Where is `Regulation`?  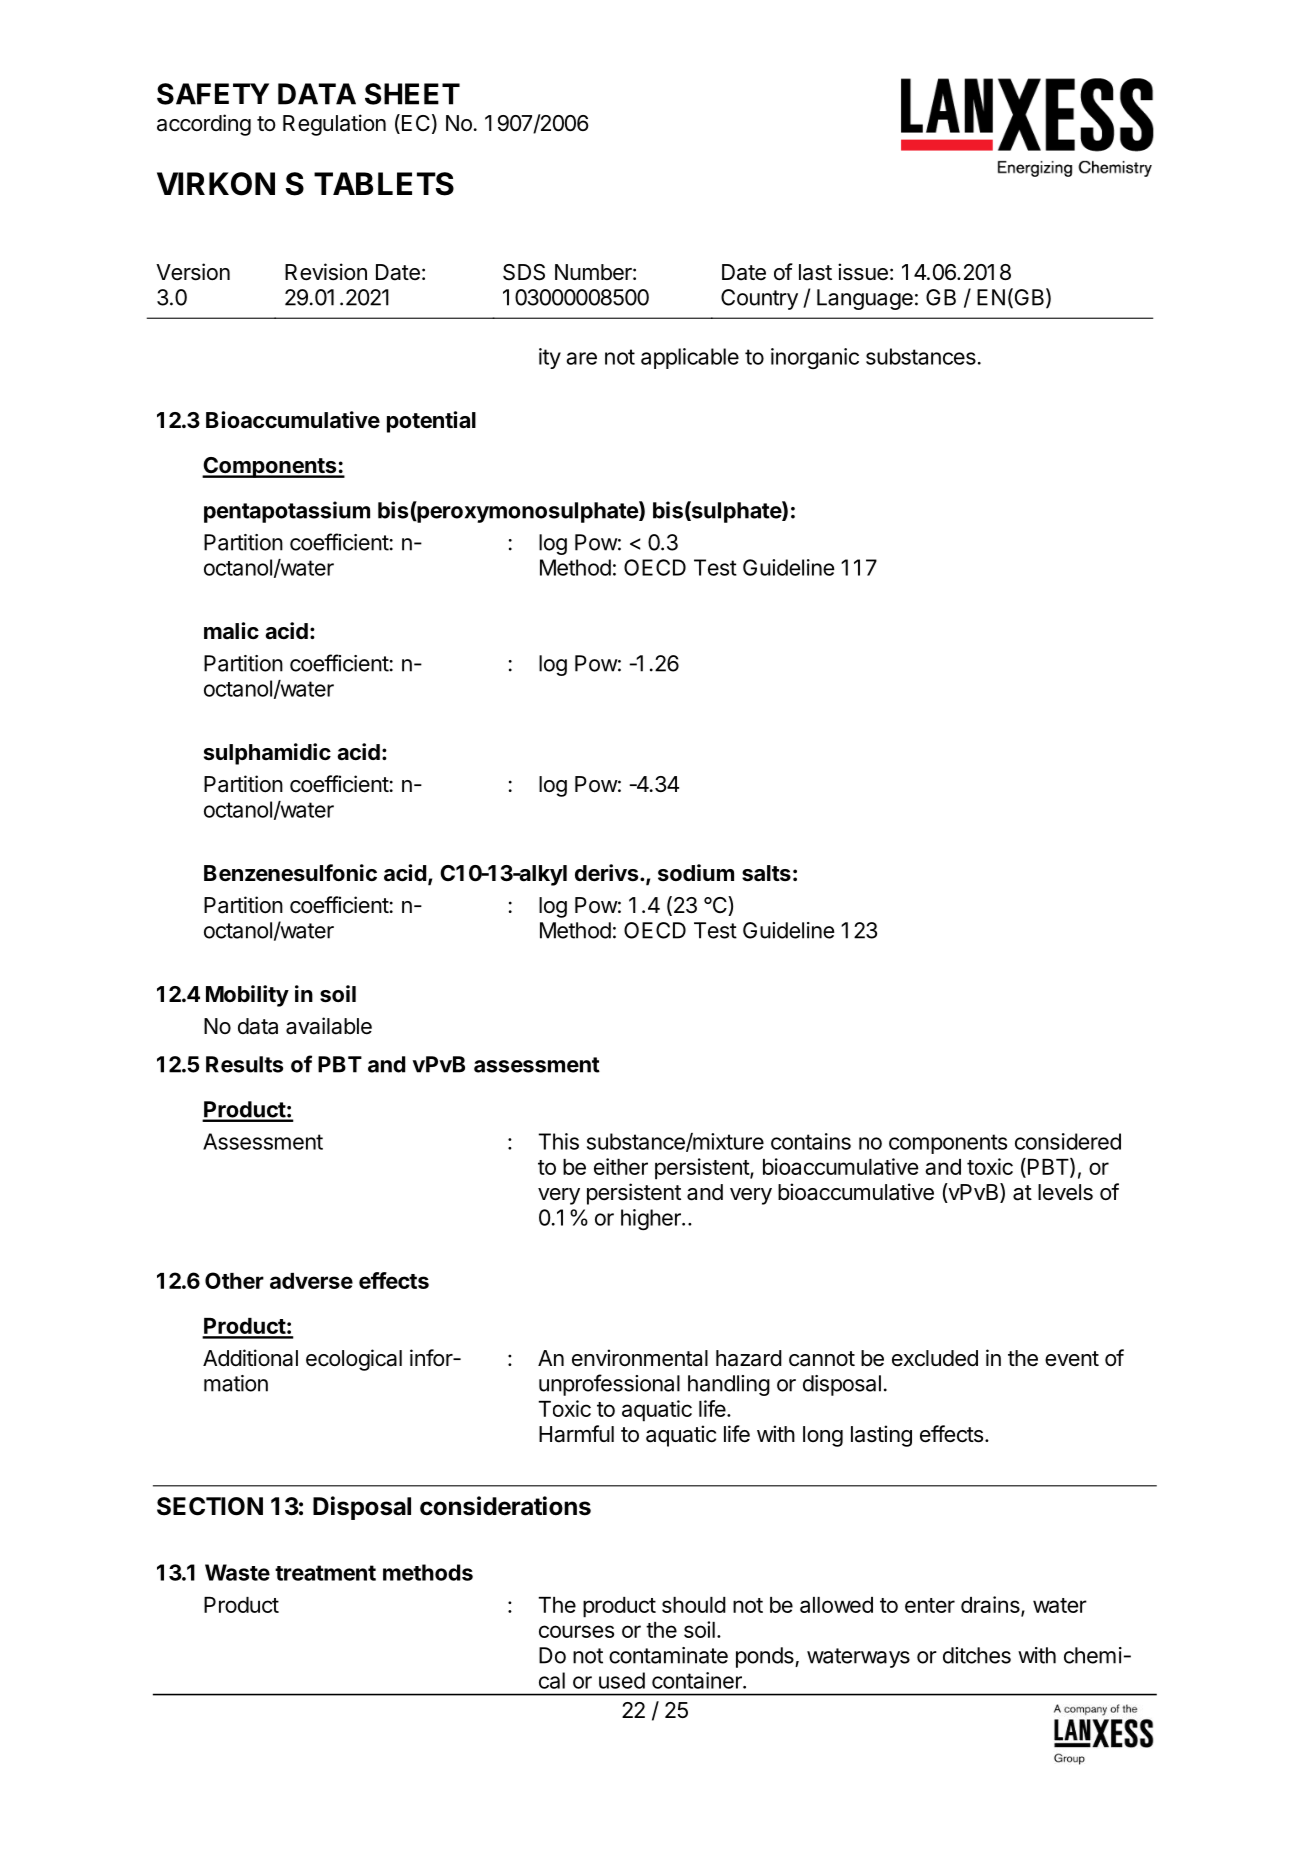 Regulation is located at coordinates (334, 125).
